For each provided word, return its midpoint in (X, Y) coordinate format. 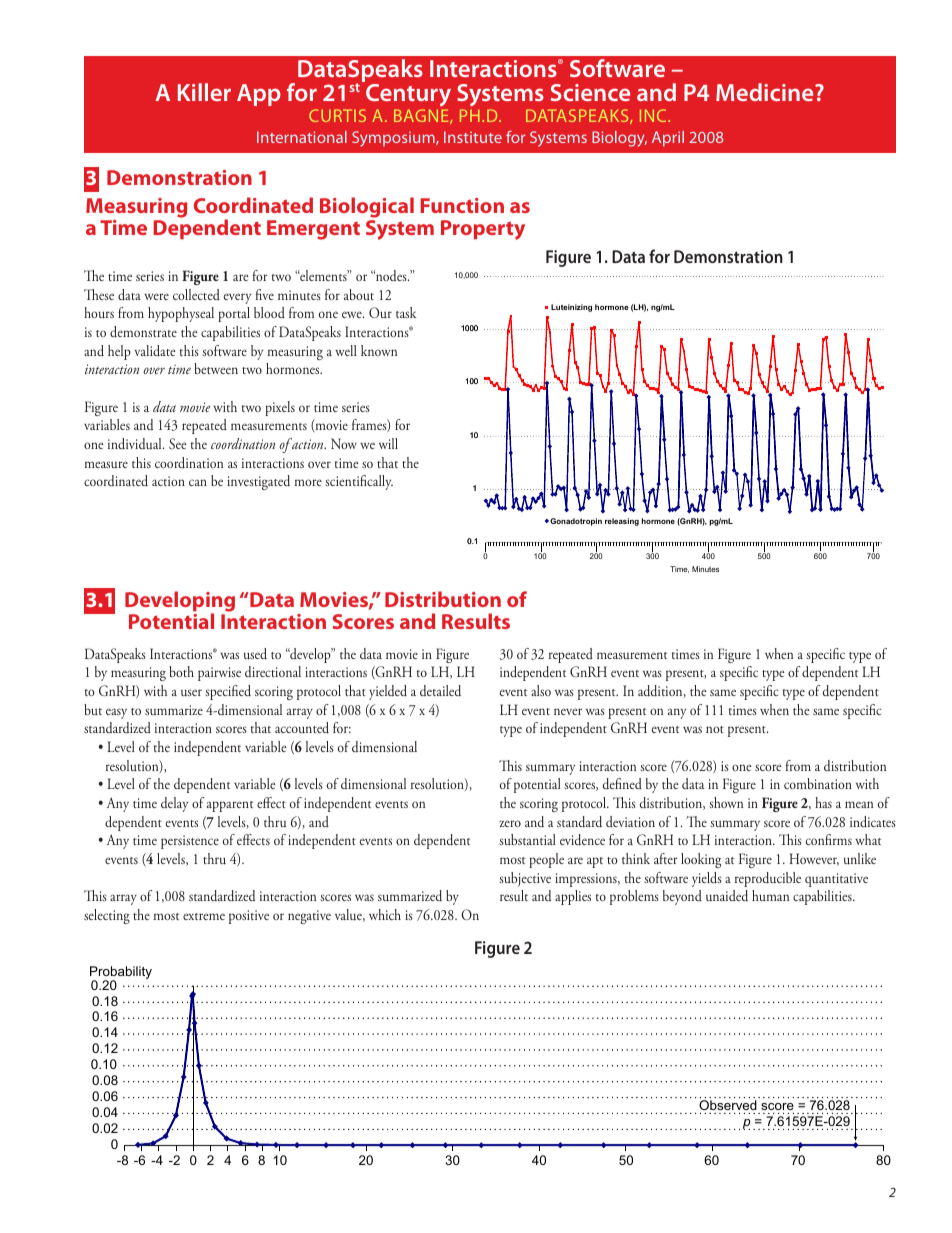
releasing (622, 522)
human (770, 895)
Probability (121, 974)
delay (174, 804)
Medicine (766, 92)
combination (818, 783)
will (388, 443)
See (178, 443)
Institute (473, 137)
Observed (728, 1105)
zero (510, 823)
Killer (204, 92)
